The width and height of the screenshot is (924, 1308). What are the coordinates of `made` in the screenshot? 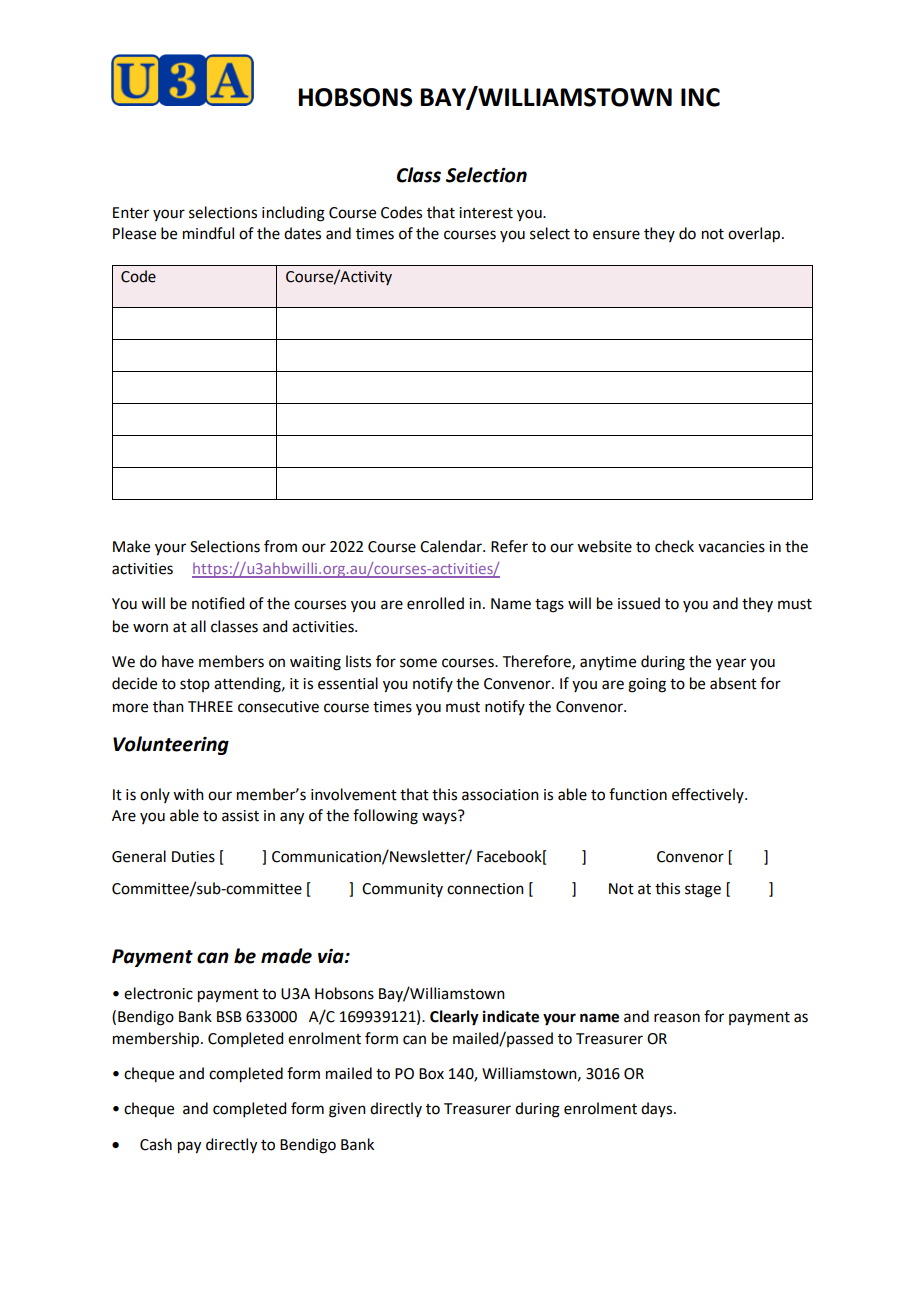 It's located at (286, 956).
